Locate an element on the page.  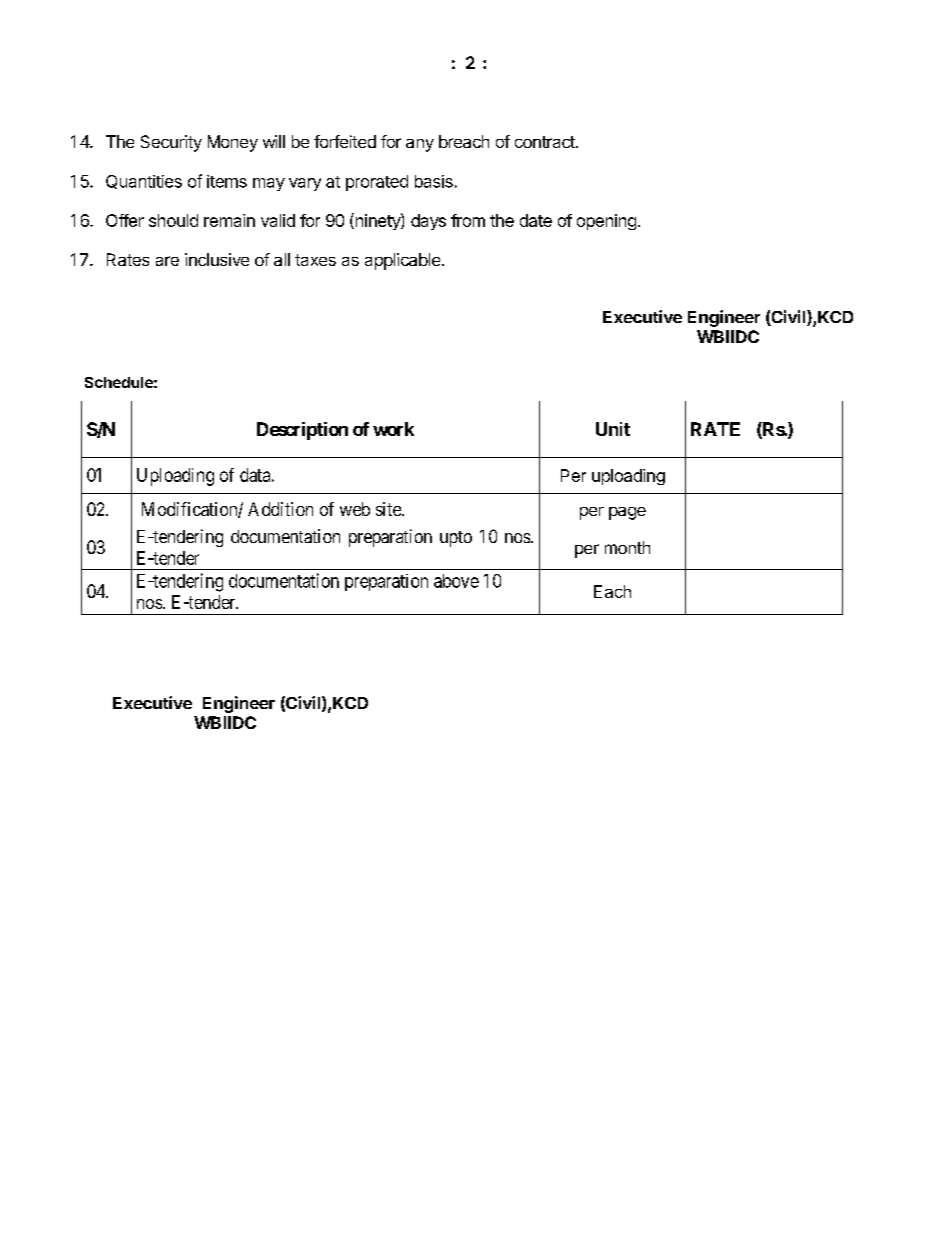
Addition is located at coordinates (280, 509).
